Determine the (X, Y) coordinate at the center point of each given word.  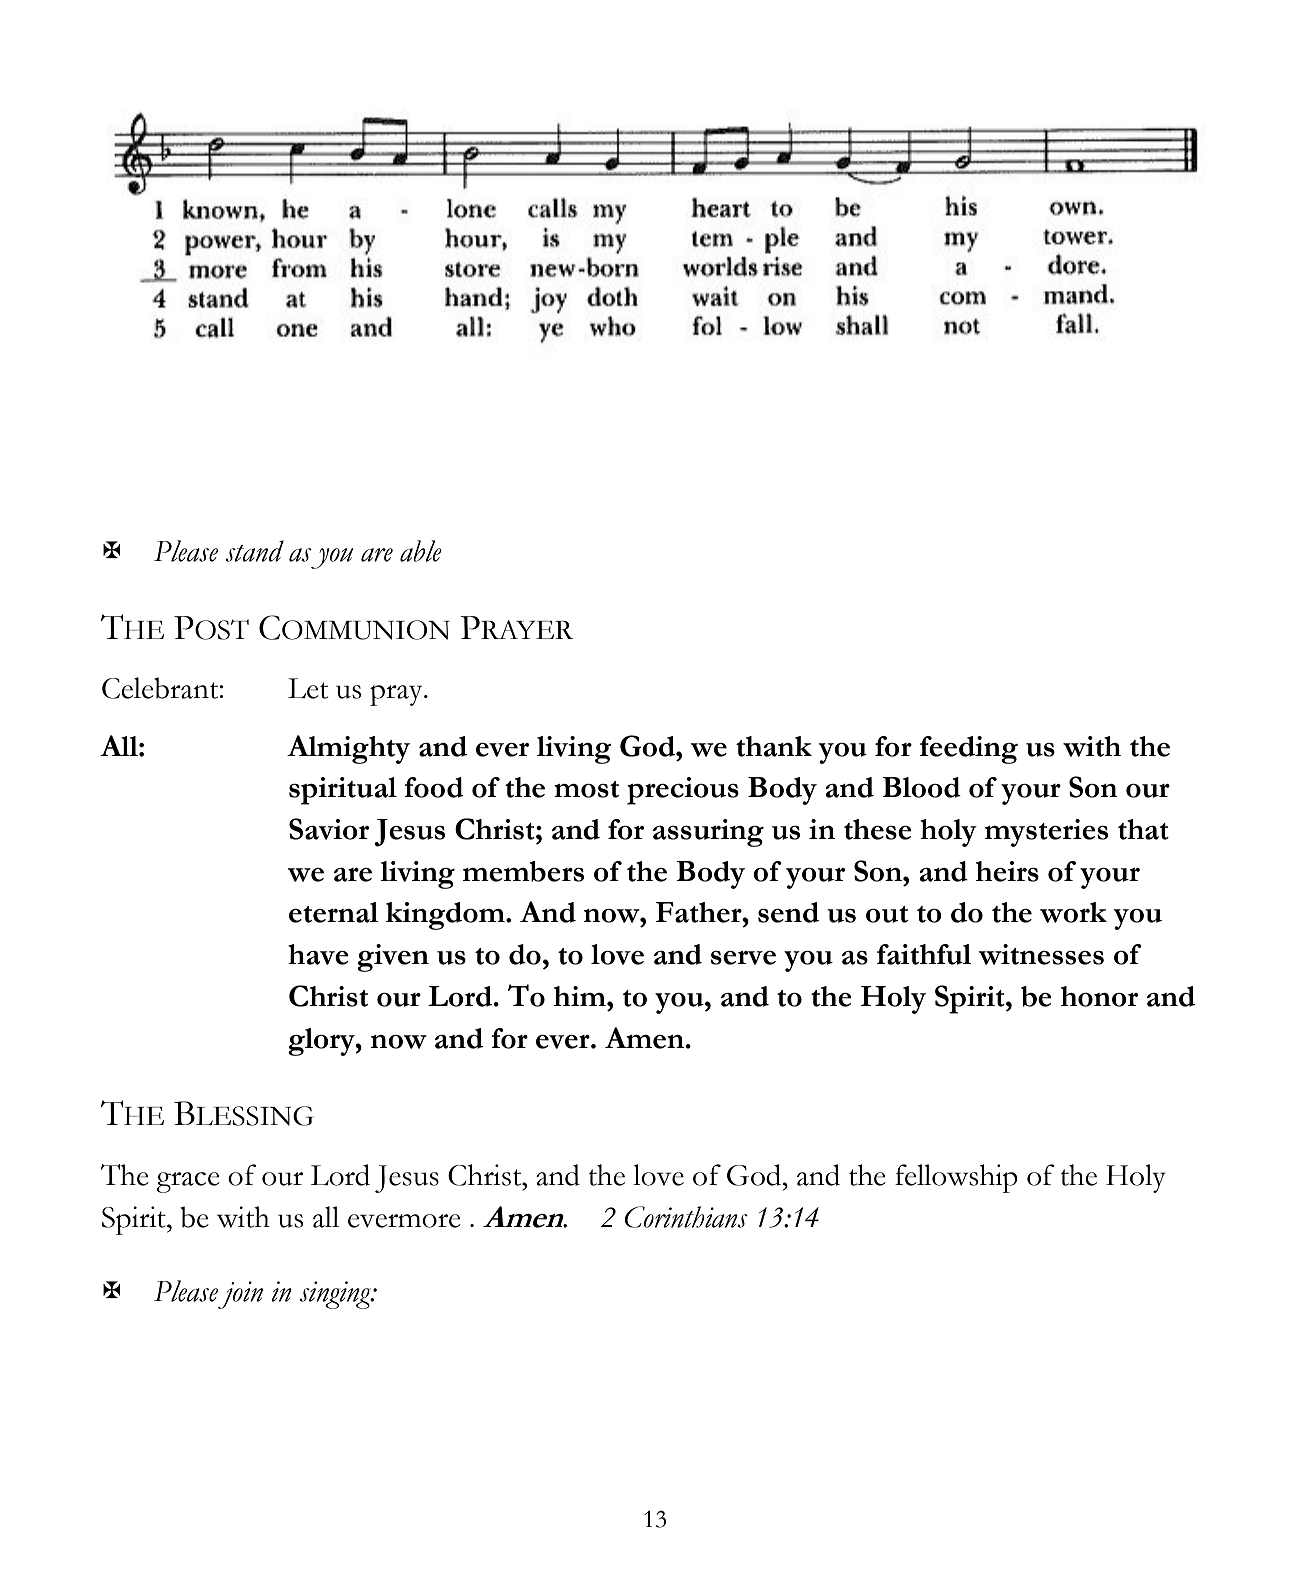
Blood (921, 787)
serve (743, 958)
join (240, 1295)
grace (188, 1182)
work (1073, 912)
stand (254, 551)
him (581, 996)
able (421, 551)
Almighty (348, 749)
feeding (969, 750)
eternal (334, 912)
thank (774, 746)
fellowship (956, 1178)
